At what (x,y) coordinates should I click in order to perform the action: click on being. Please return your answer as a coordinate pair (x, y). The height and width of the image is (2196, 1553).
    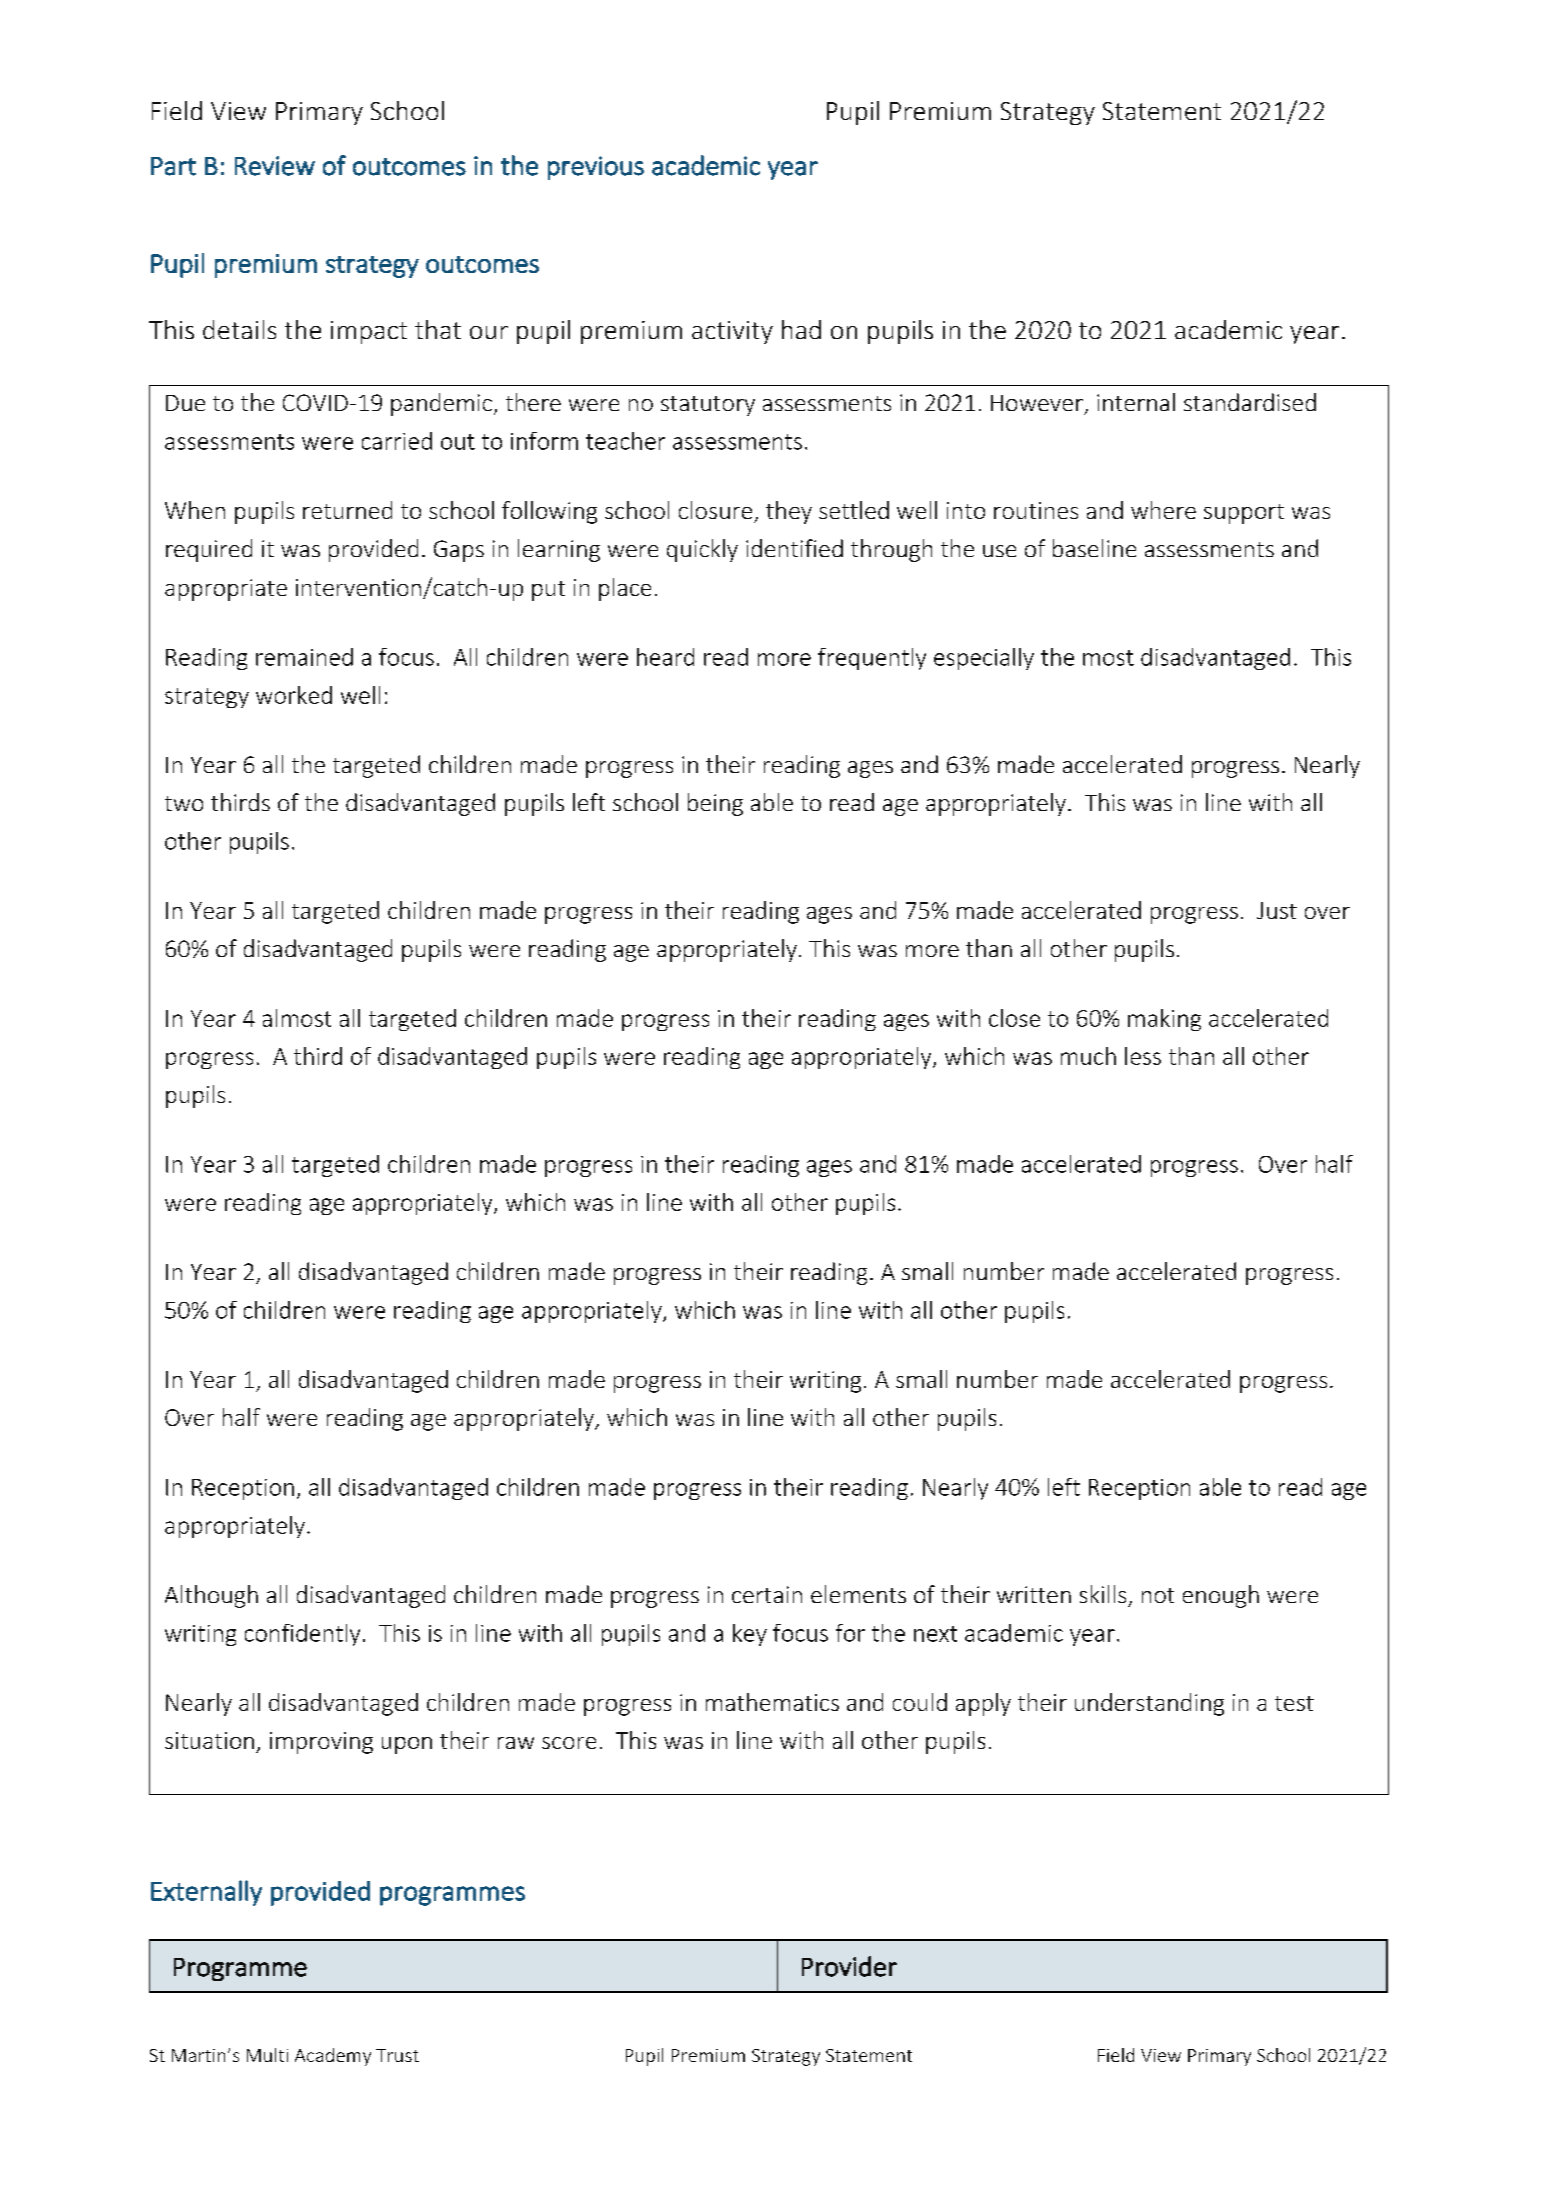
    Looking at the image, I should click on (715, 804).
